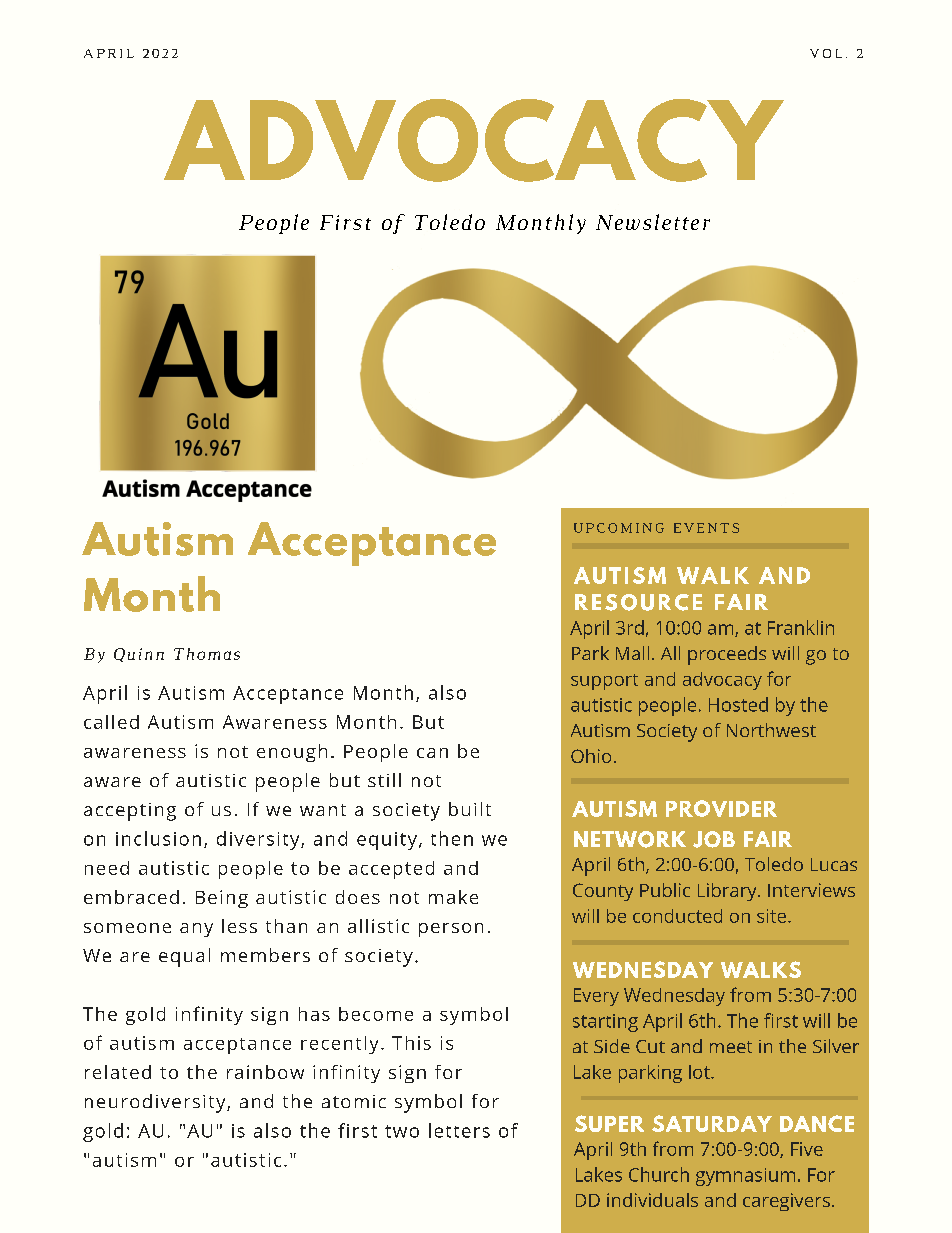  I want to click on built, so click(470, 809).
